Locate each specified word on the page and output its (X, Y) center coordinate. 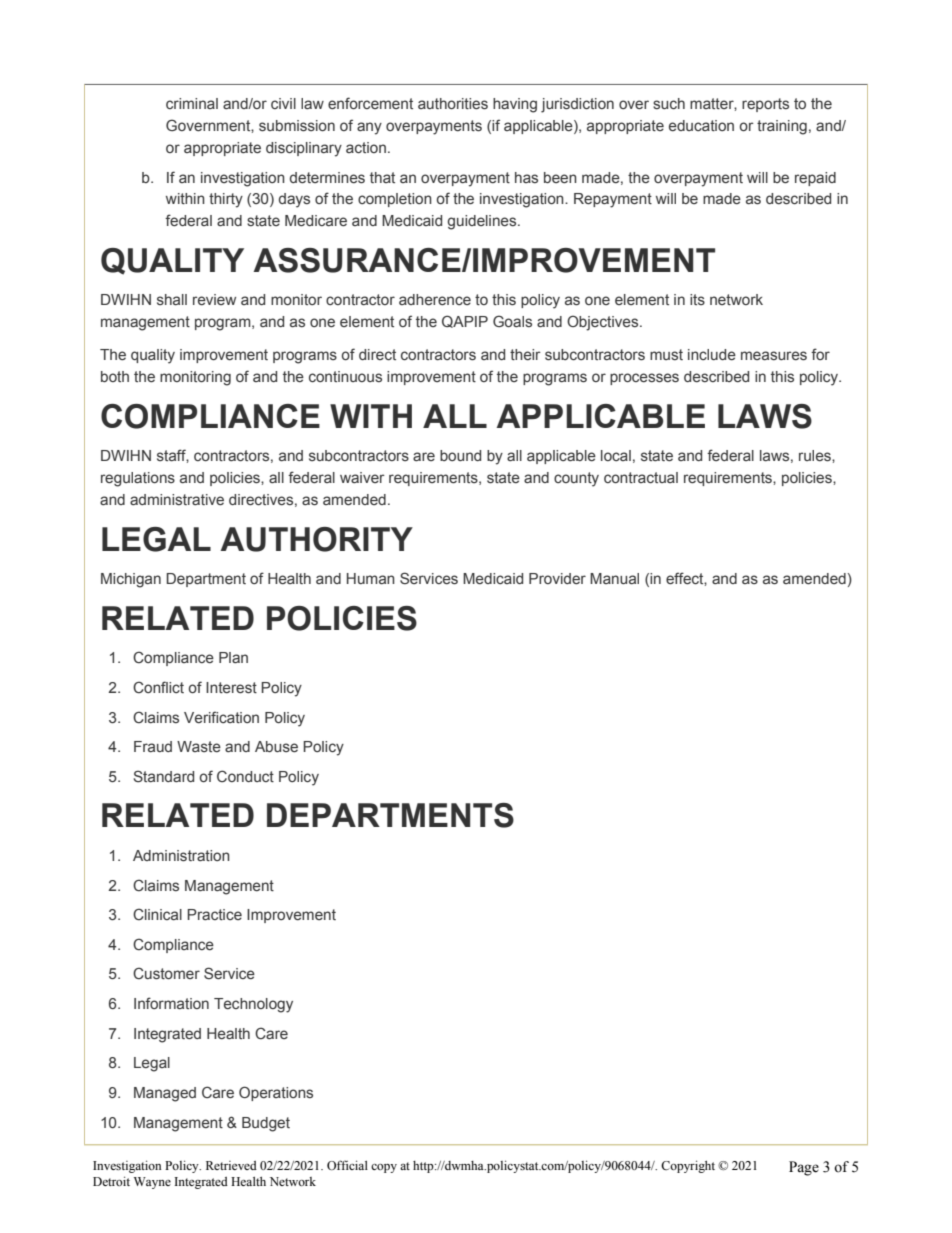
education (701, 125)
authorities (453, 104)
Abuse (276, 746)
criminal (192, 103)
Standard (164, 776)
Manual (614, 578)
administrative (177, 499)
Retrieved (231, 1165)
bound (460, 455)
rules (816, 456)
